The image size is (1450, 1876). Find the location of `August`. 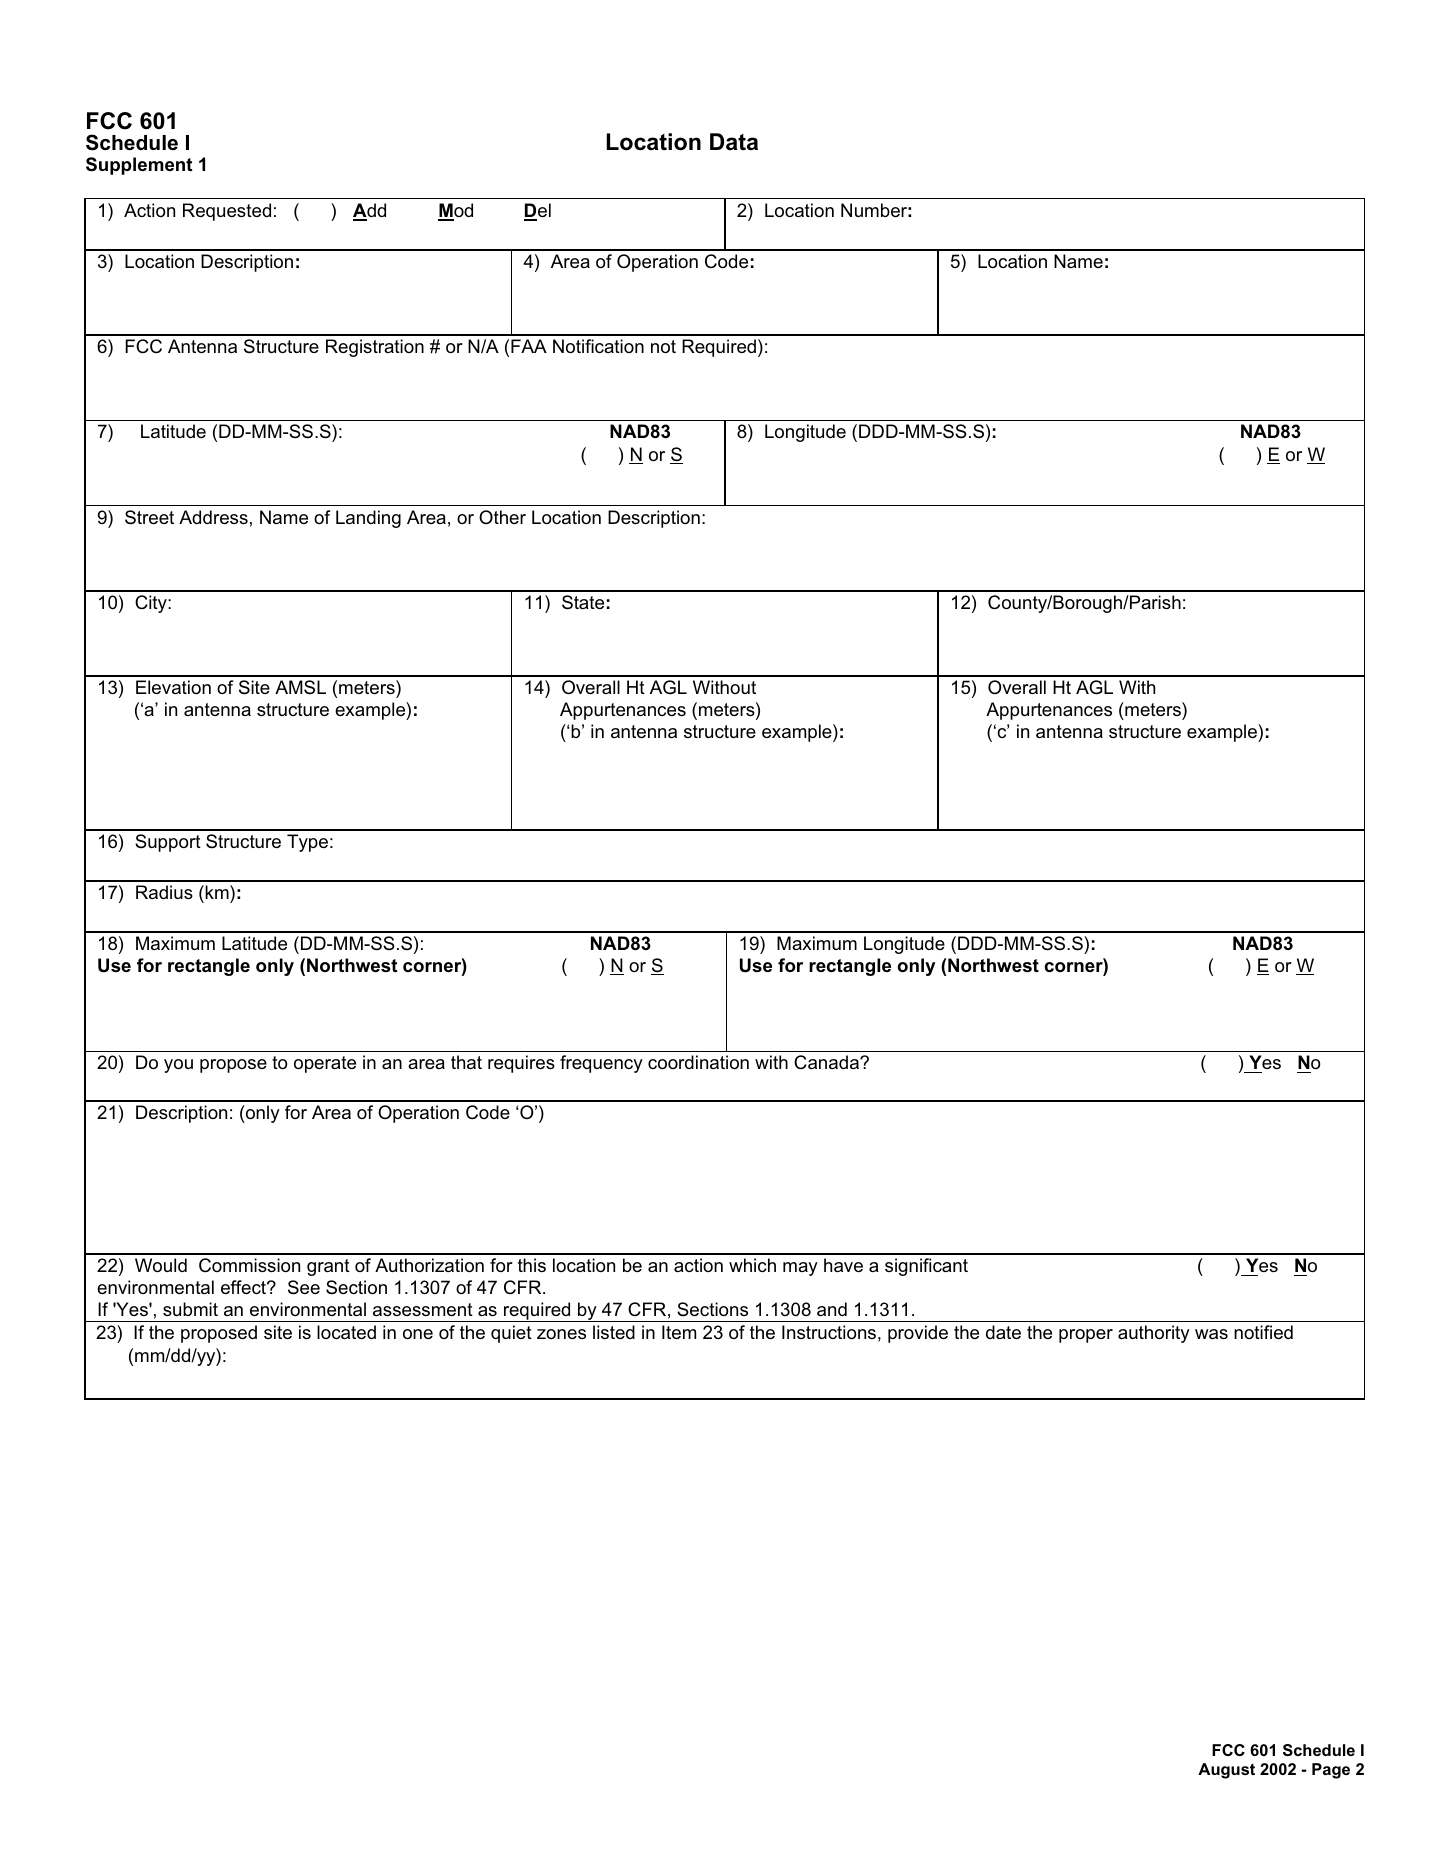

August is located at coordinates (1226, 1771).
